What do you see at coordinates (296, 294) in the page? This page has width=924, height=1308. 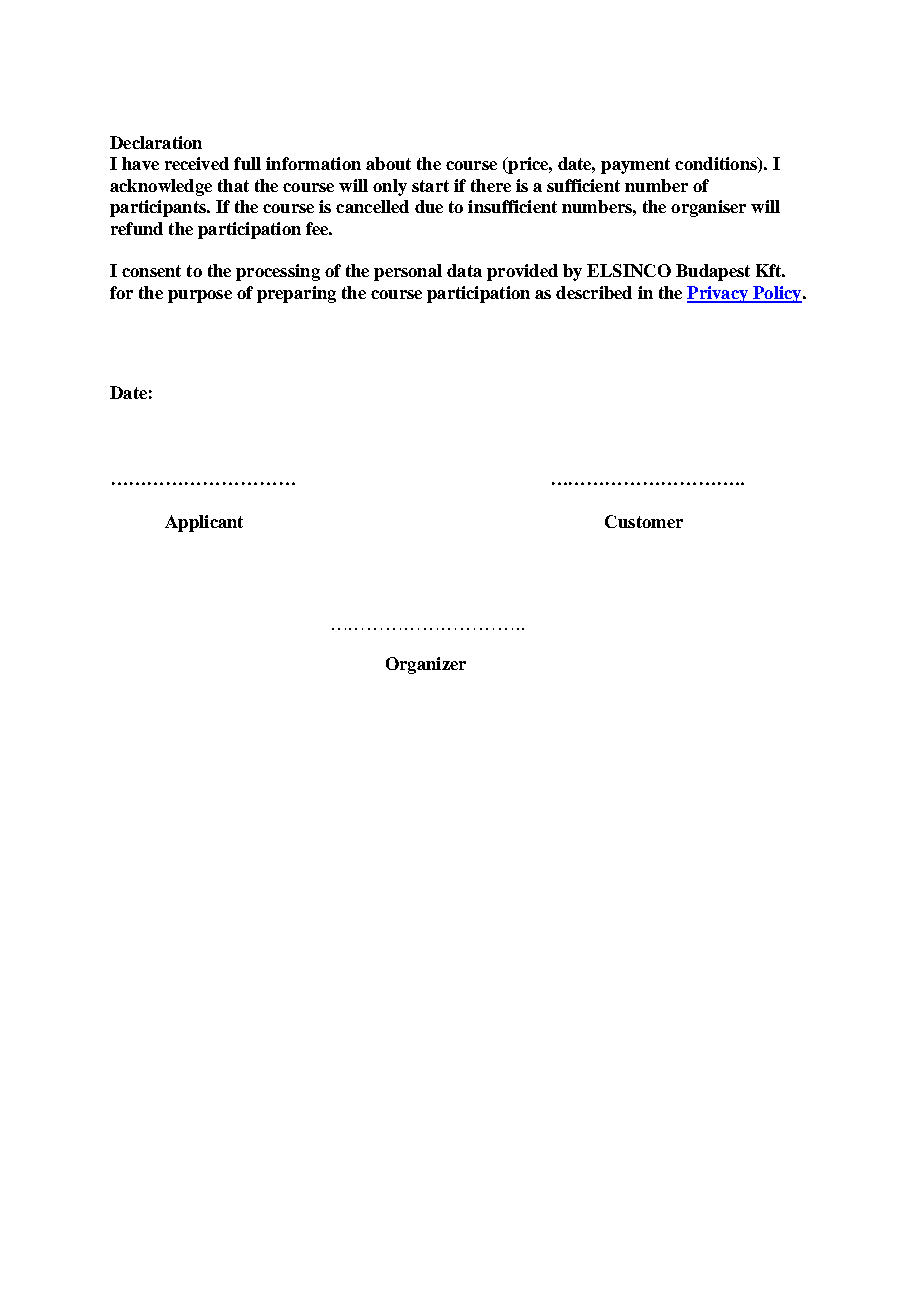 I see `preparing` at bounding box center [296, 294].
